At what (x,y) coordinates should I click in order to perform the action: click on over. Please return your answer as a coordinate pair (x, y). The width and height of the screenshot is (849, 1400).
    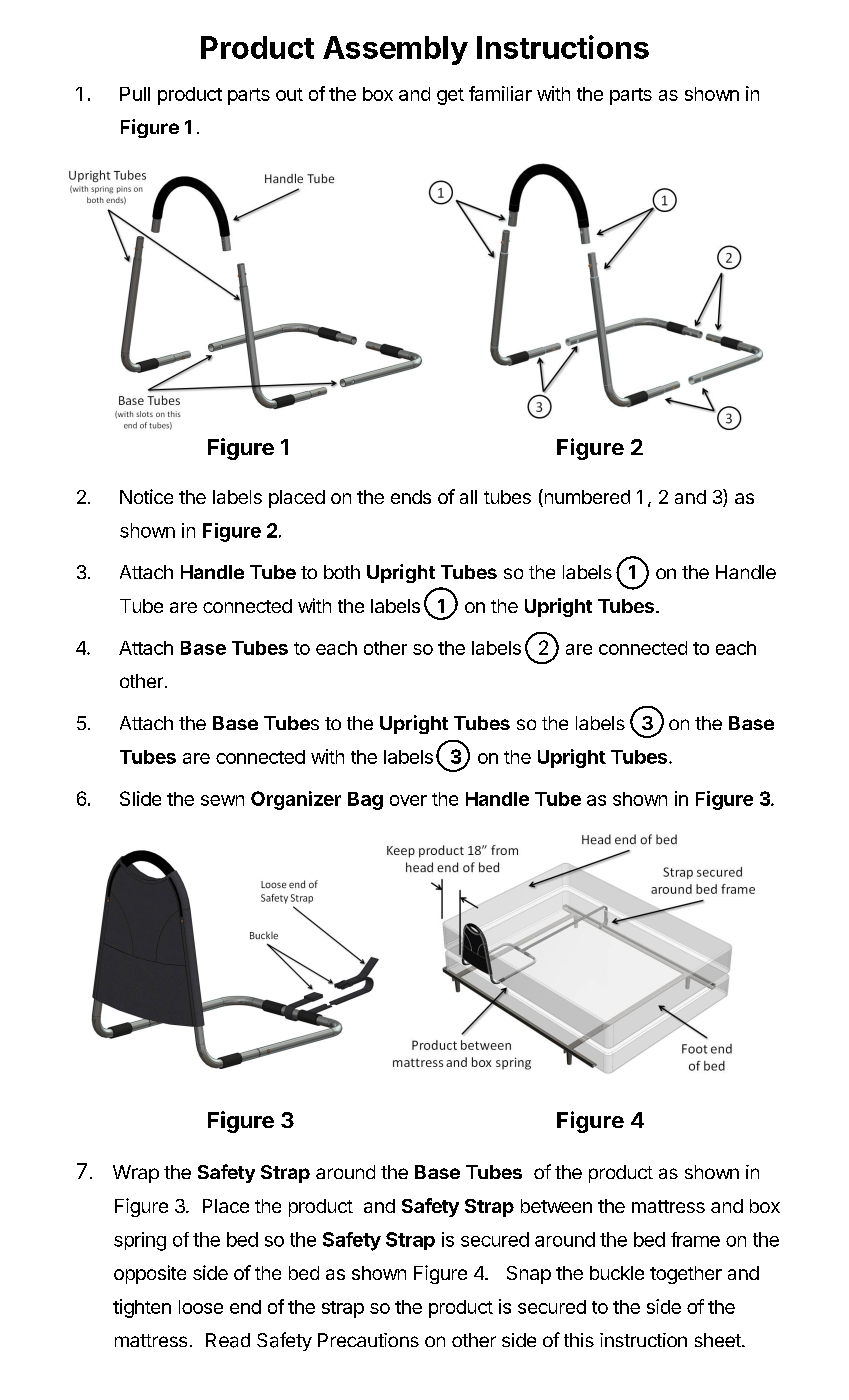
    Looking at the image, I should click on (408, 800).
